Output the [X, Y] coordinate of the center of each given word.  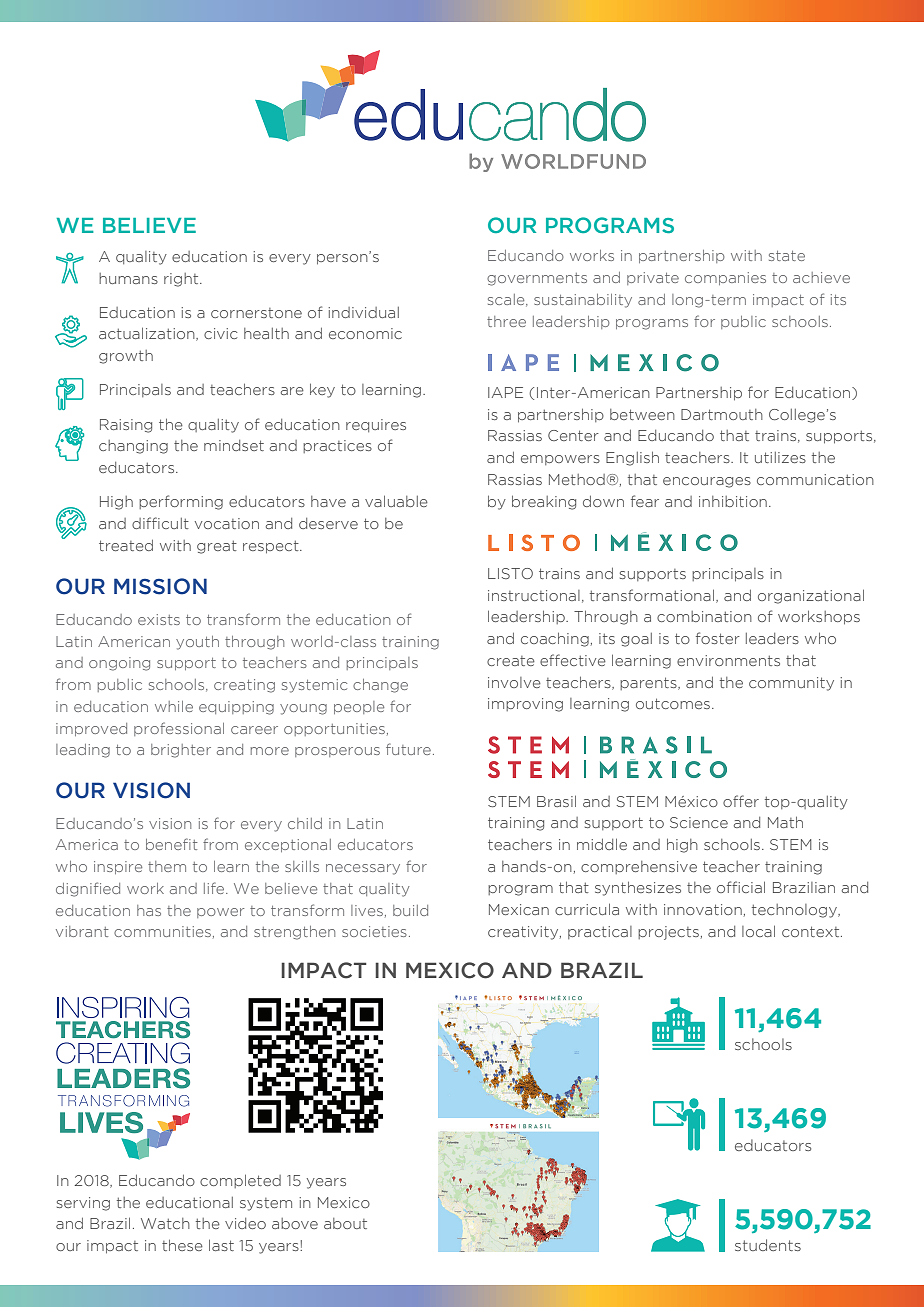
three [506, 321]
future [408, 749]
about [345, 1223]
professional [179, 729]
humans [128, 278]
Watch [165, 1223]
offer [741, 801]
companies [725, 278]
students [768, 1245]
